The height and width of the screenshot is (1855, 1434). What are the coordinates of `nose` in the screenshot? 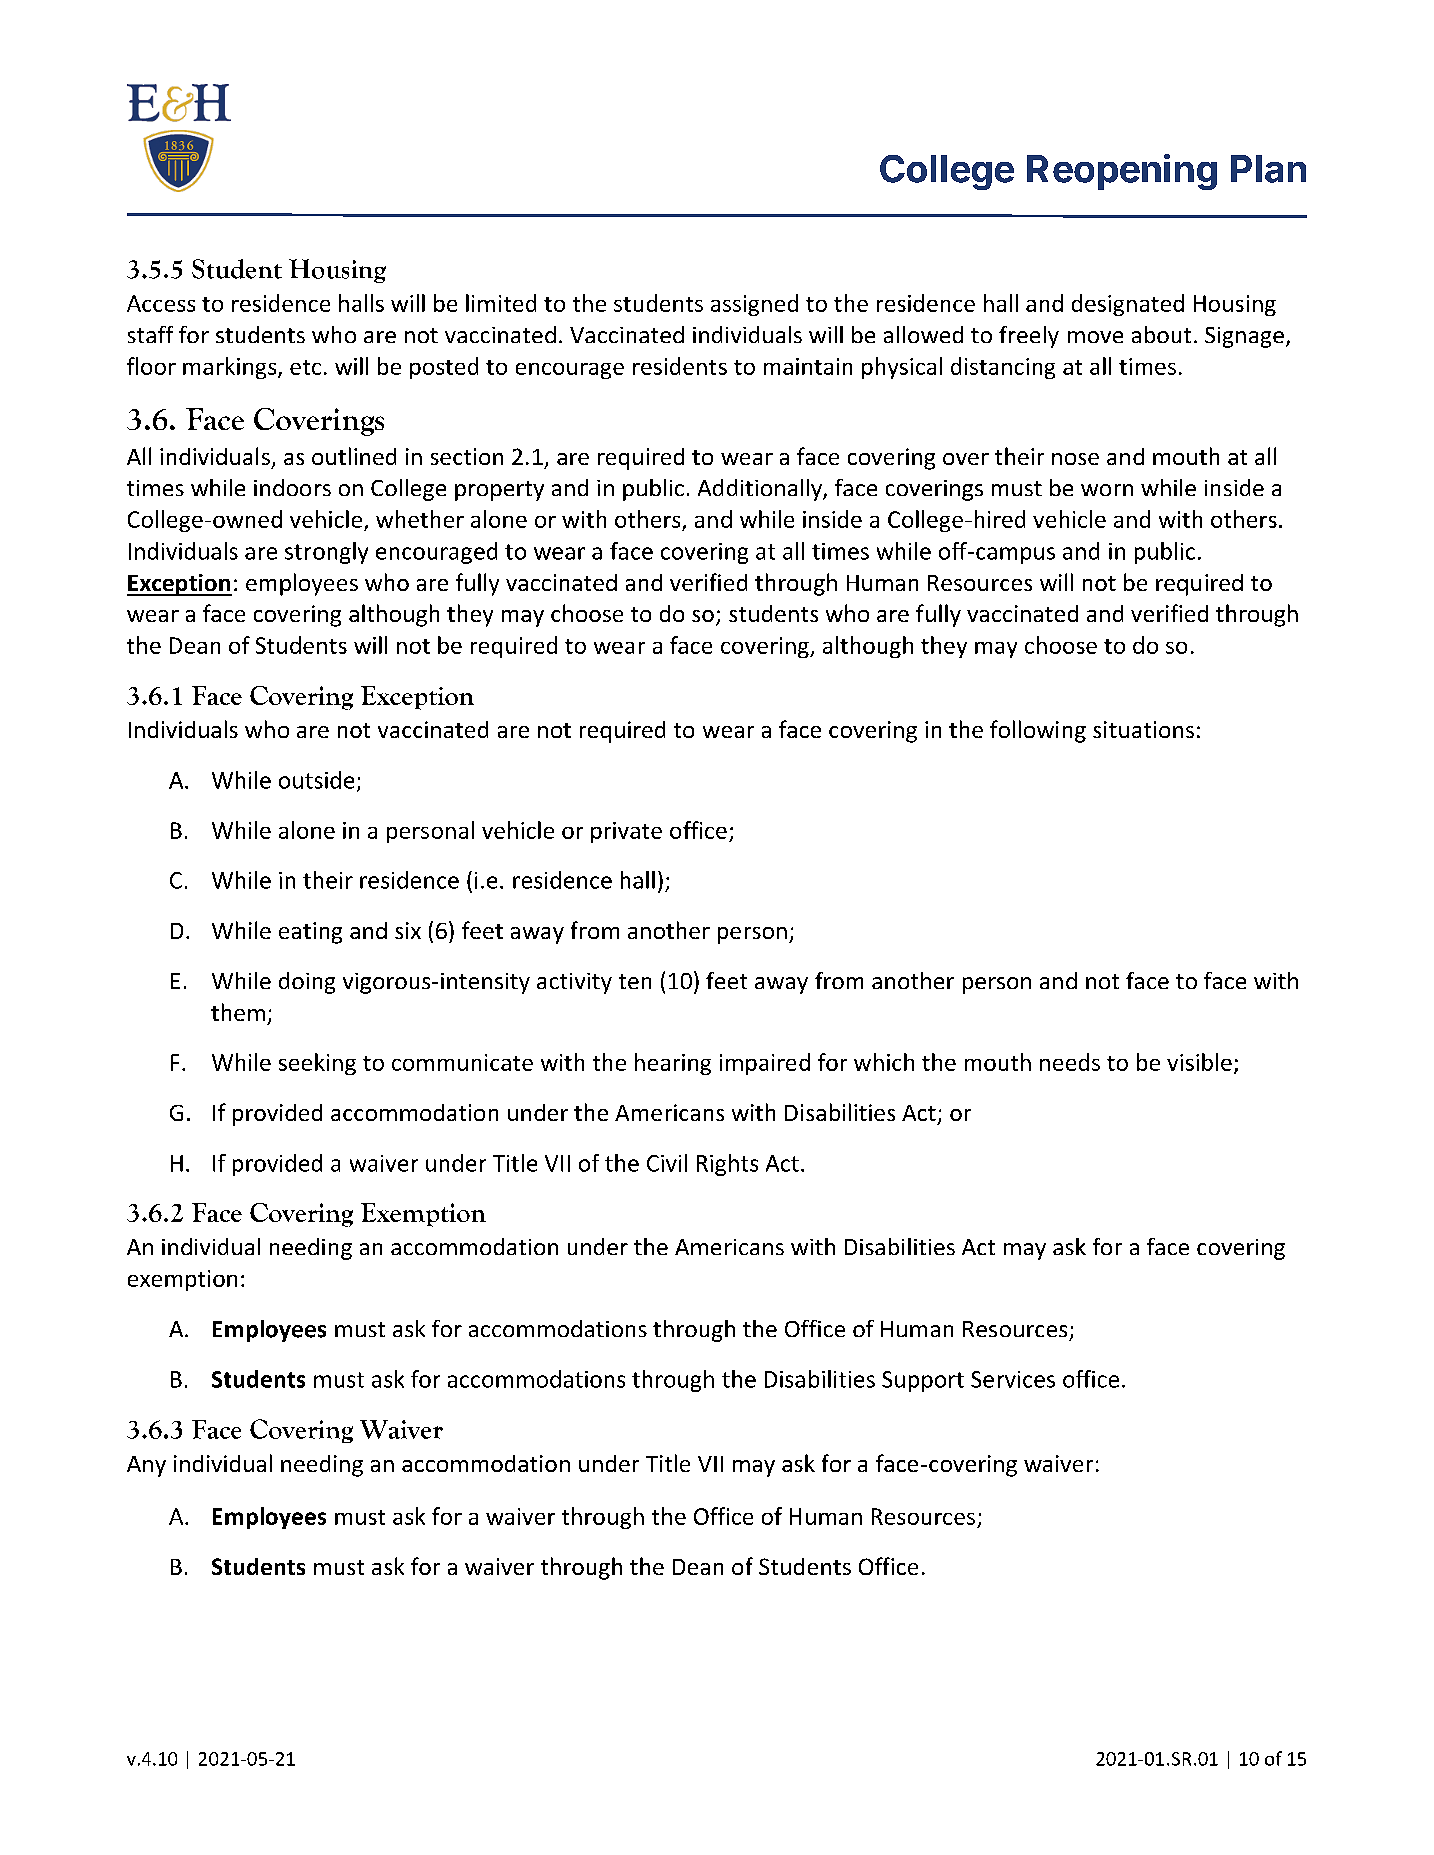 It's located at (1075, 459).
